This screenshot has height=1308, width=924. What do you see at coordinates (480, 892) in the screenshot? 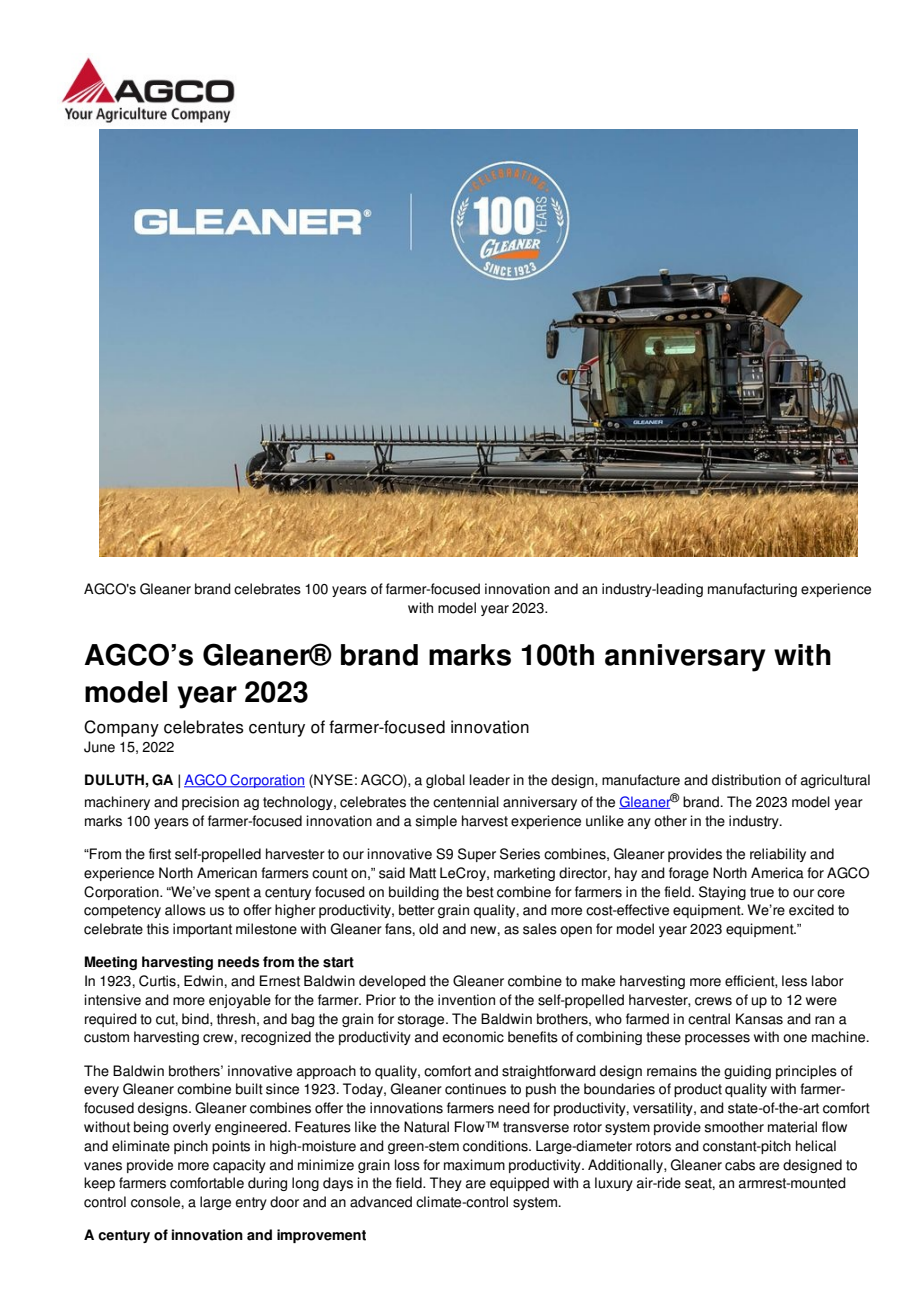
I see `best` at bounding box center [480, 892].
